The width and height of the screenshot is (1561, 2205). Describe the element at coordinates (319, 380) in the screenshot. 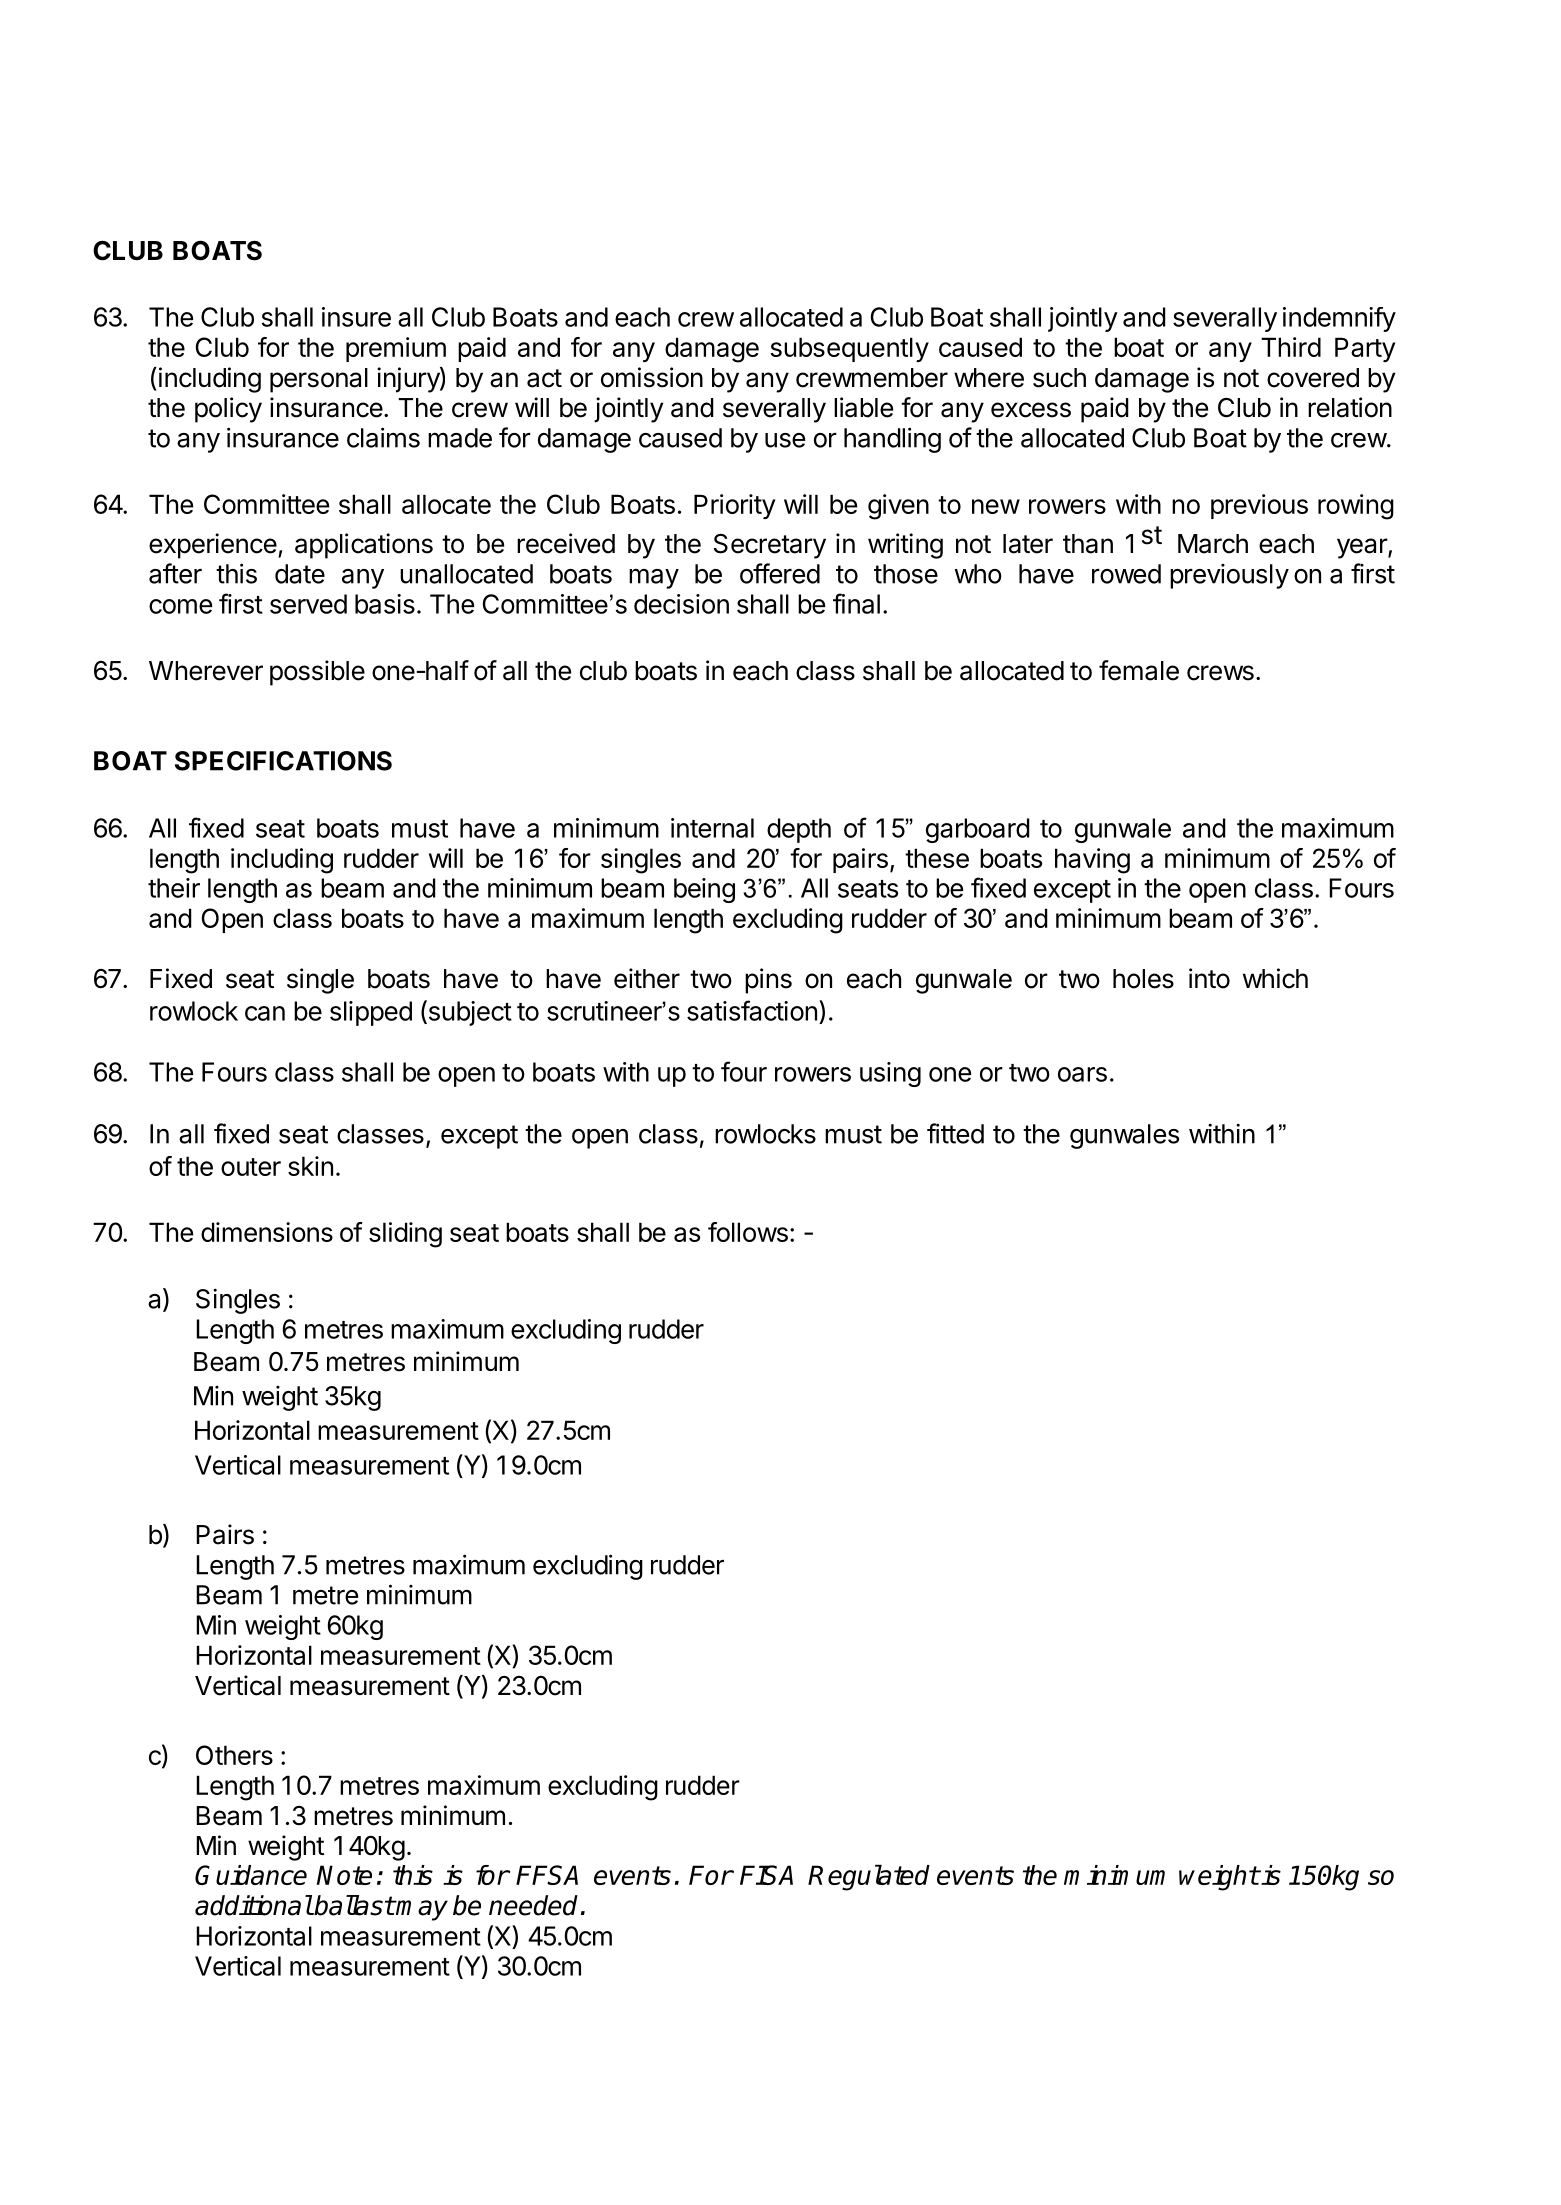

I see `personal` at that location.
